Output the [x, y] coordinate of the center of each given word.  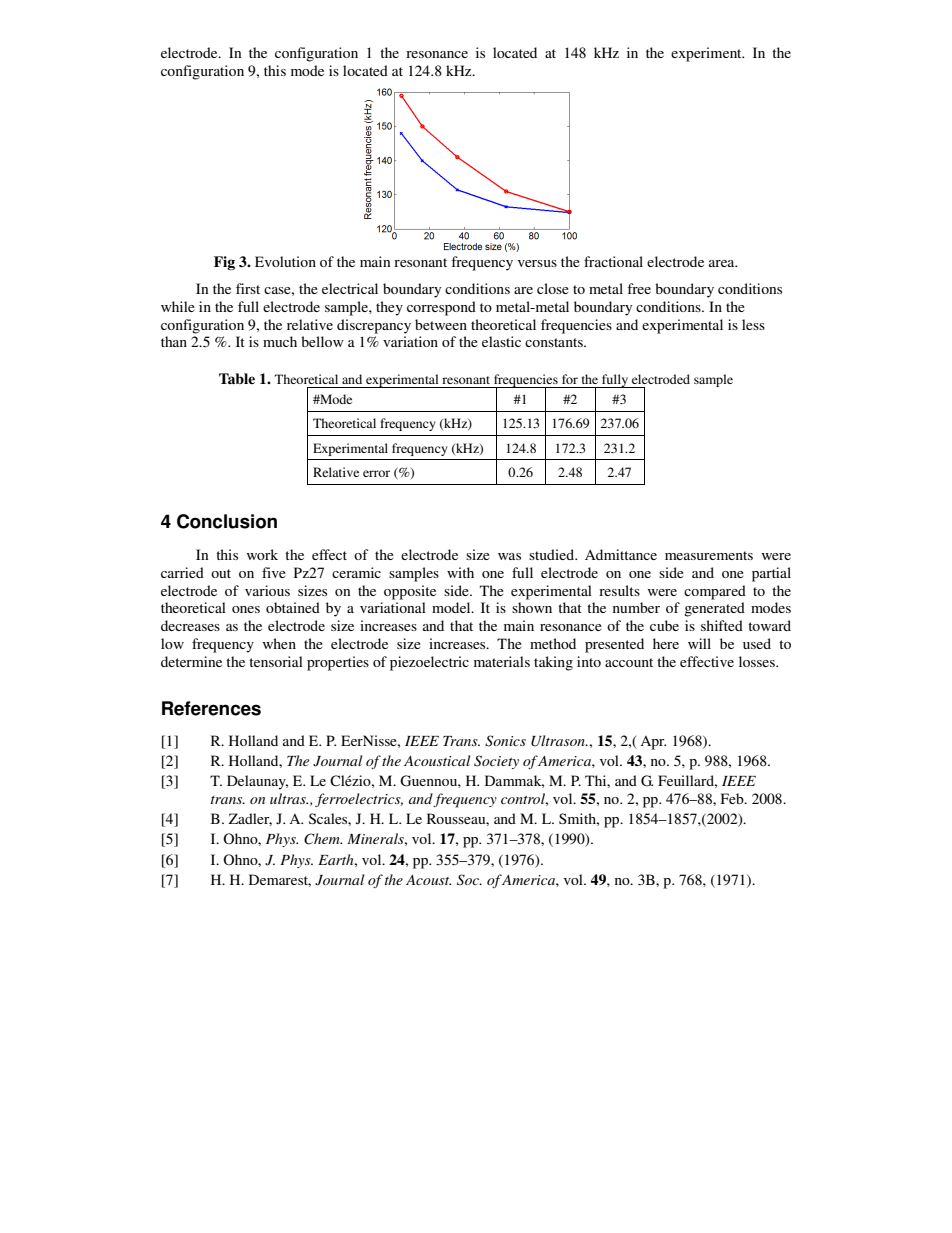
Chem [323, 839]
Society [496, 762]
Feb [733, 798]
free [639, 288]
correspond [441, 308]
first [248, 288]
